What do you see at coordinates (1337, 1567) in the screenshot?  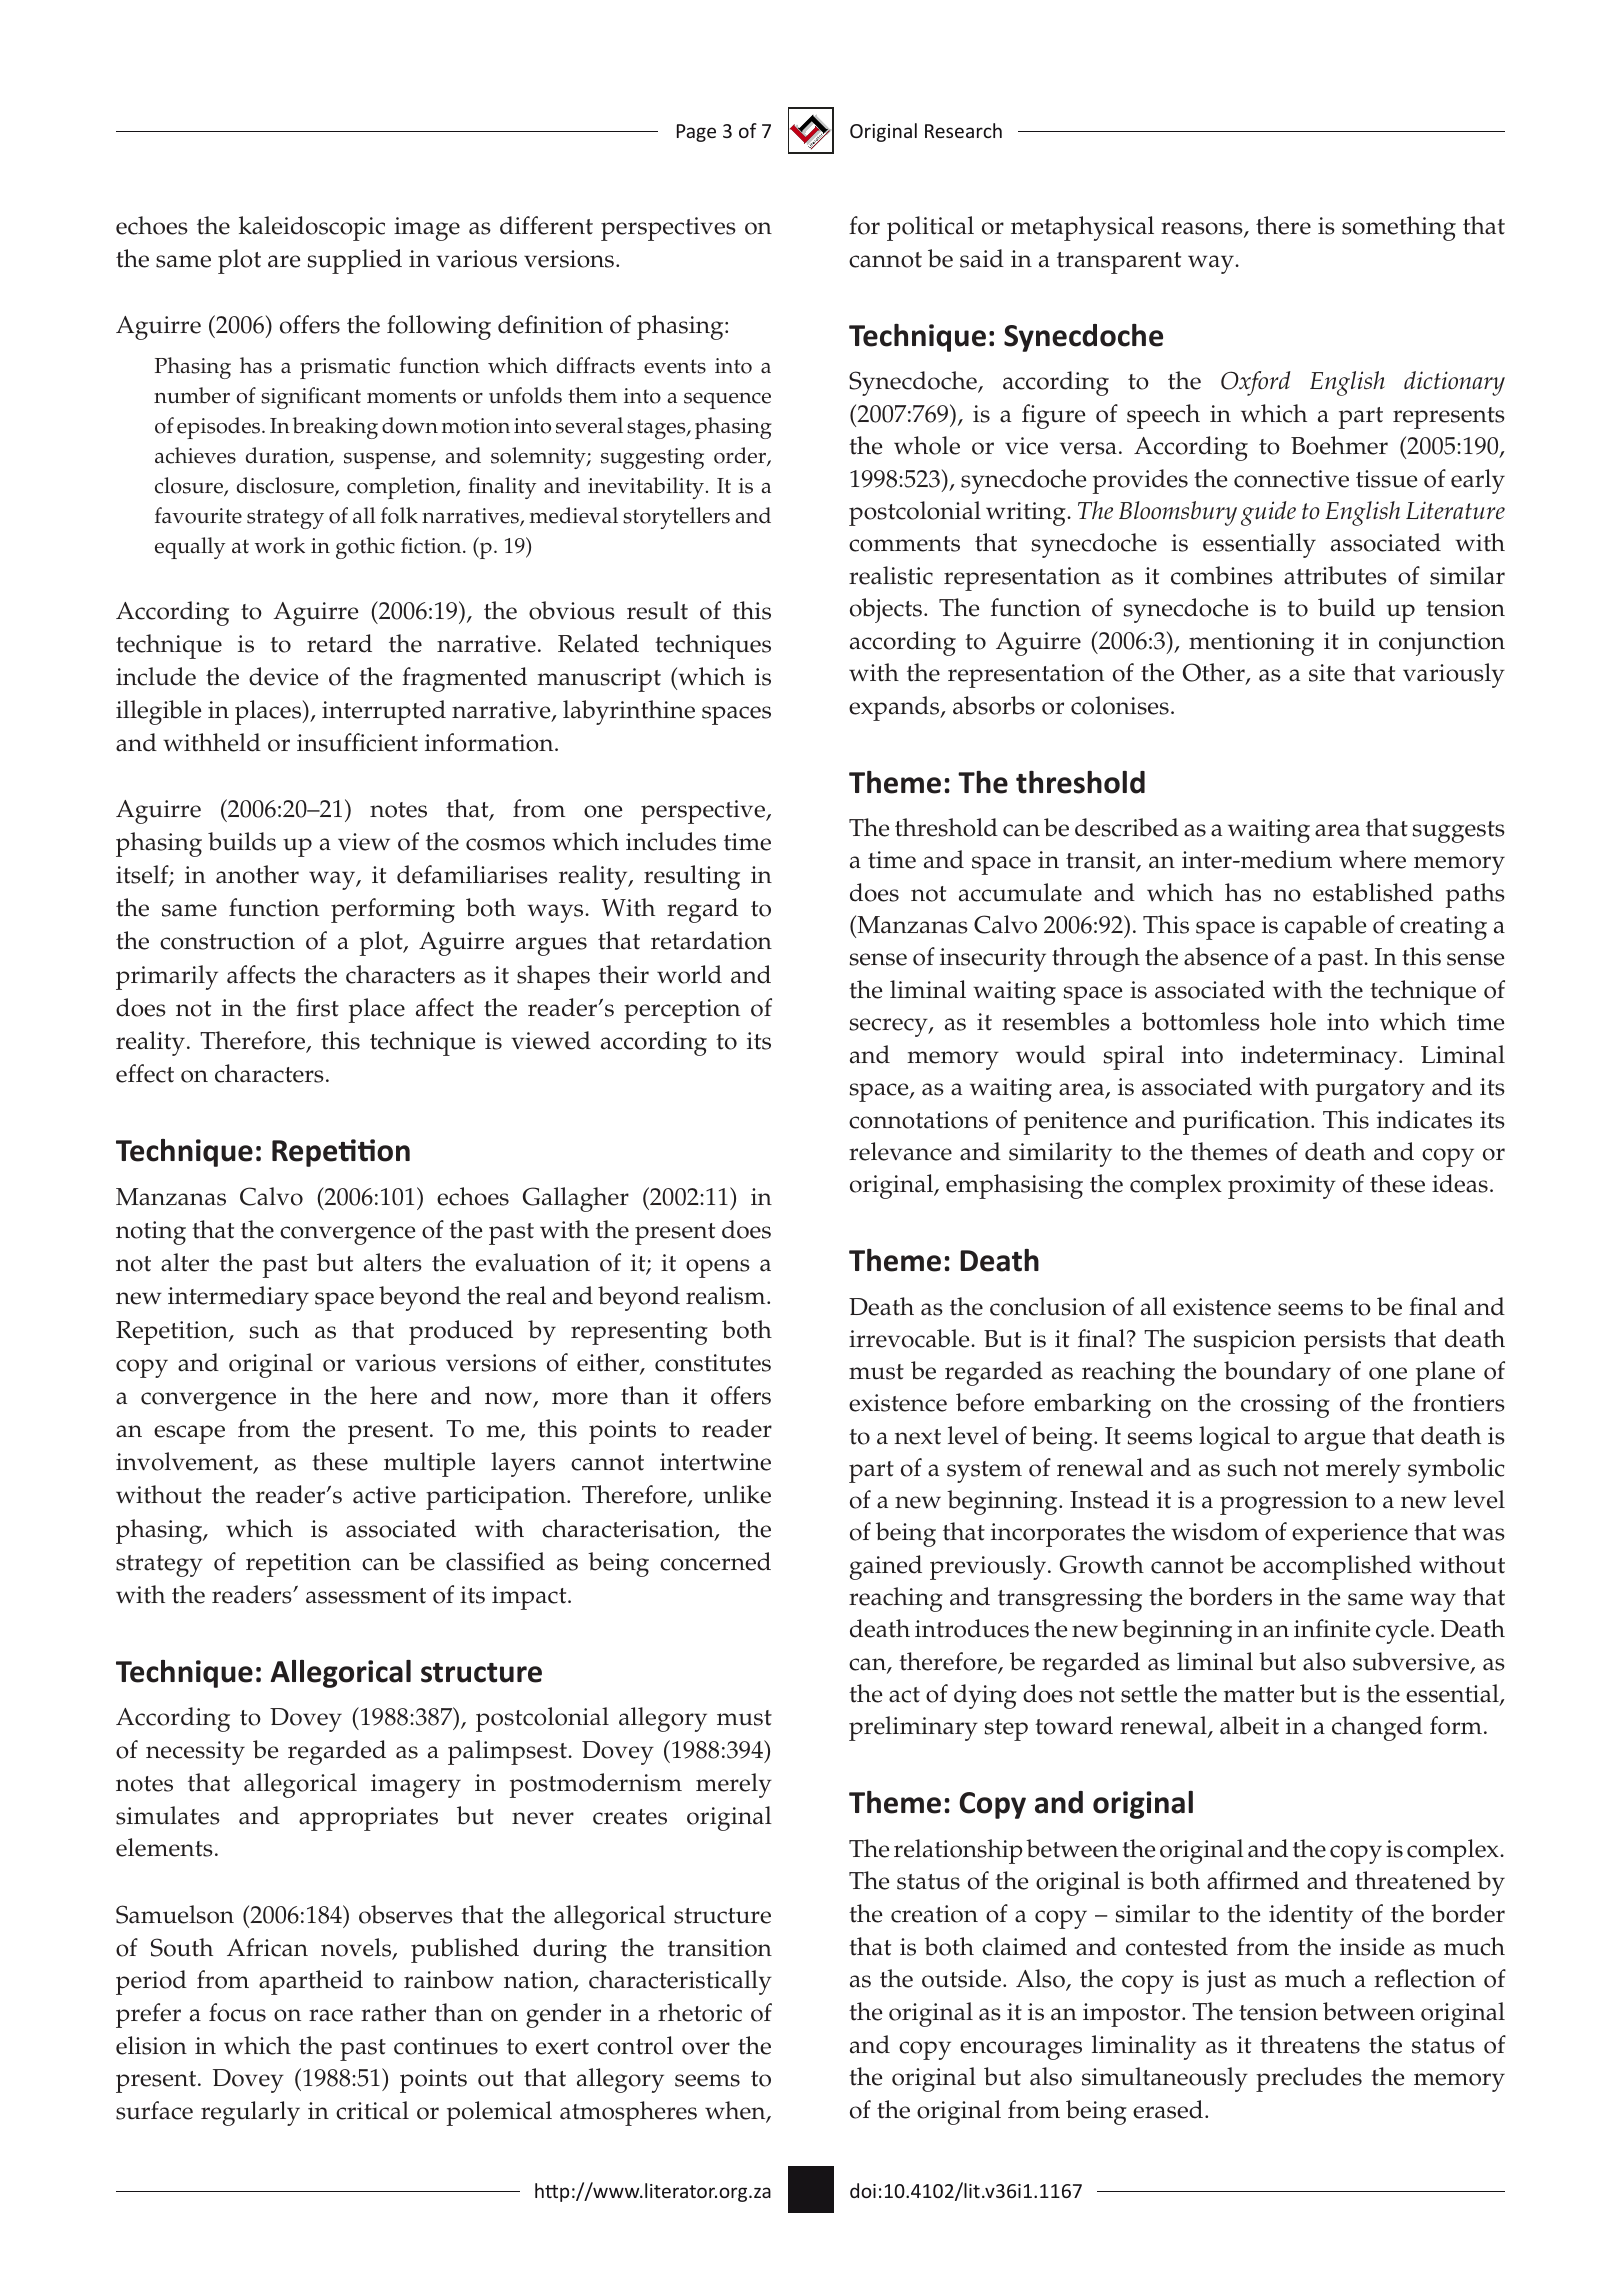 I see `accomplished` at bounding box center [1337, 1567].
